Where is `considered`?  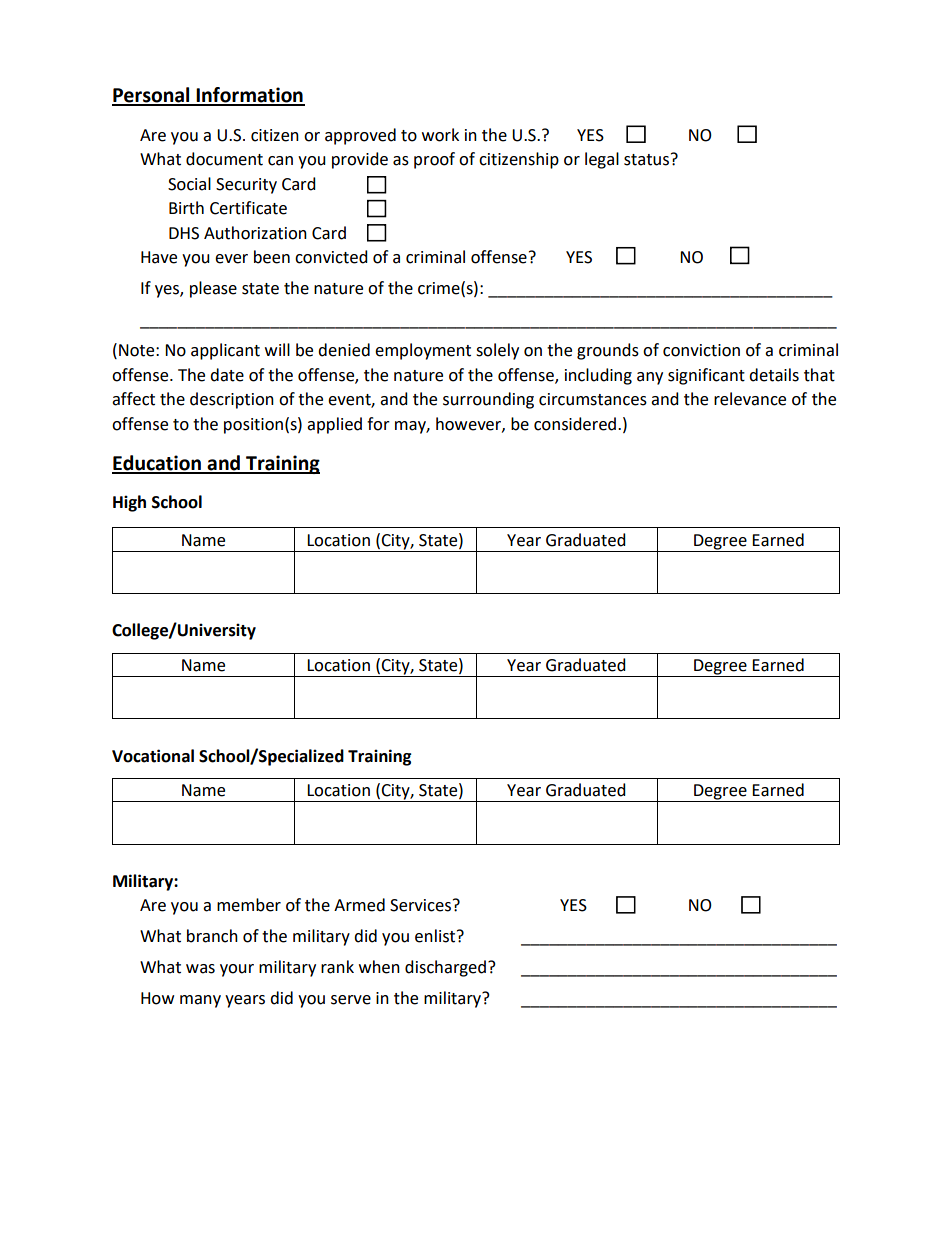
considered is located at coordinates (575, 424).
